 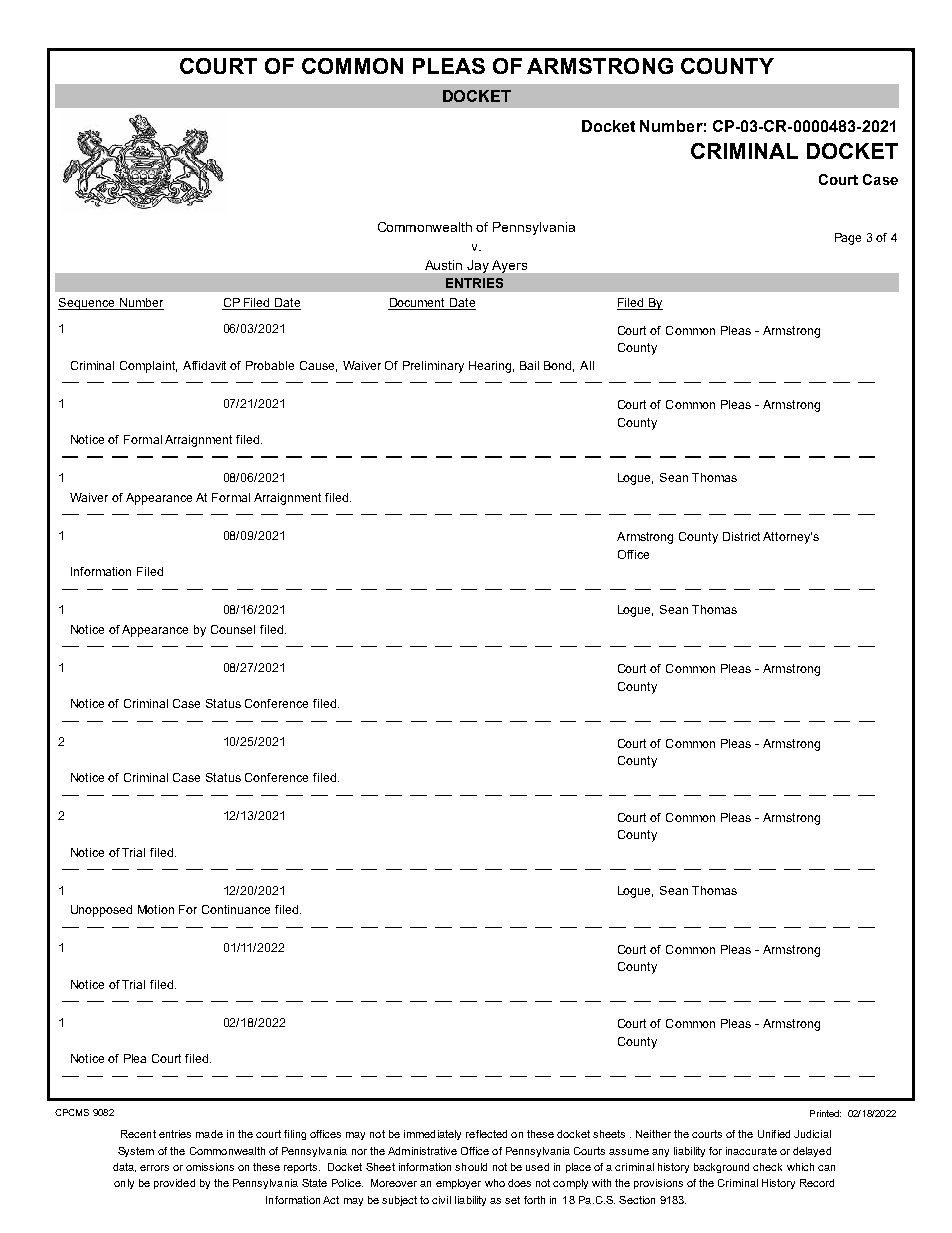 What do you see at coordinates (471, 1167) in the screenshot?
I see `should` at bounding box center [471, 1167].
